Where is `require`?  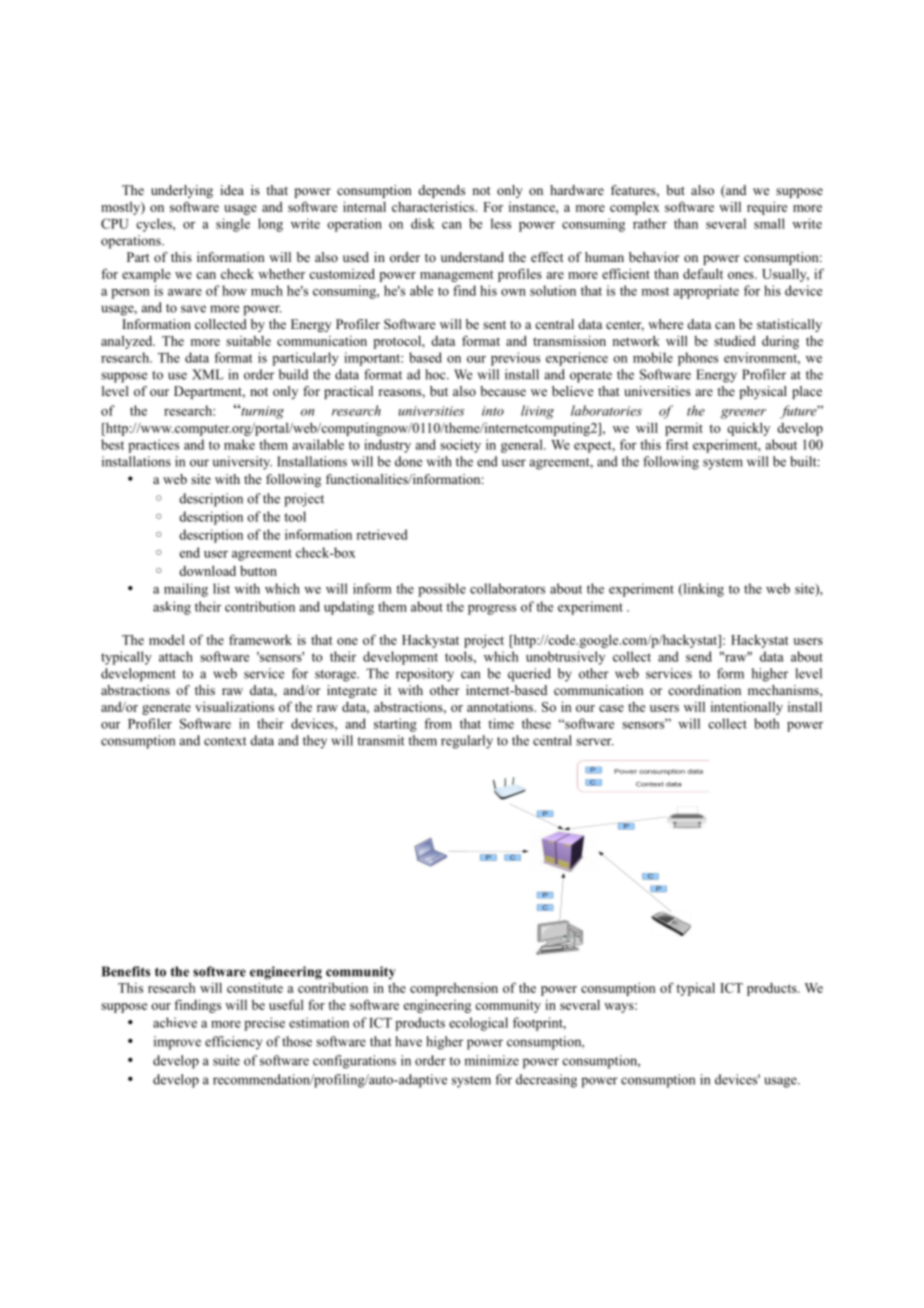
require is located at coordinates (767, 208).
